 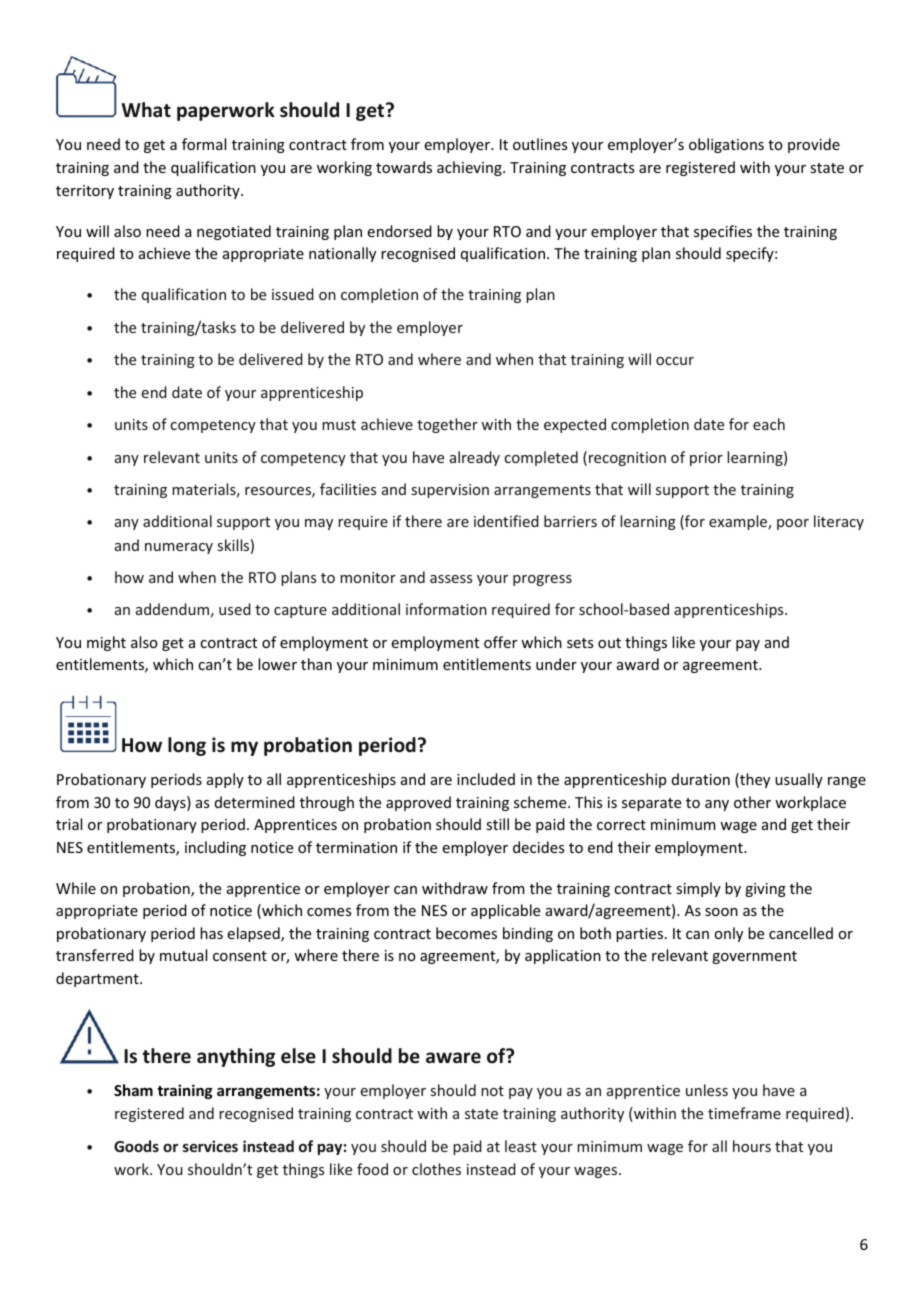 I want to click on must, so click(x=339, y=425).
